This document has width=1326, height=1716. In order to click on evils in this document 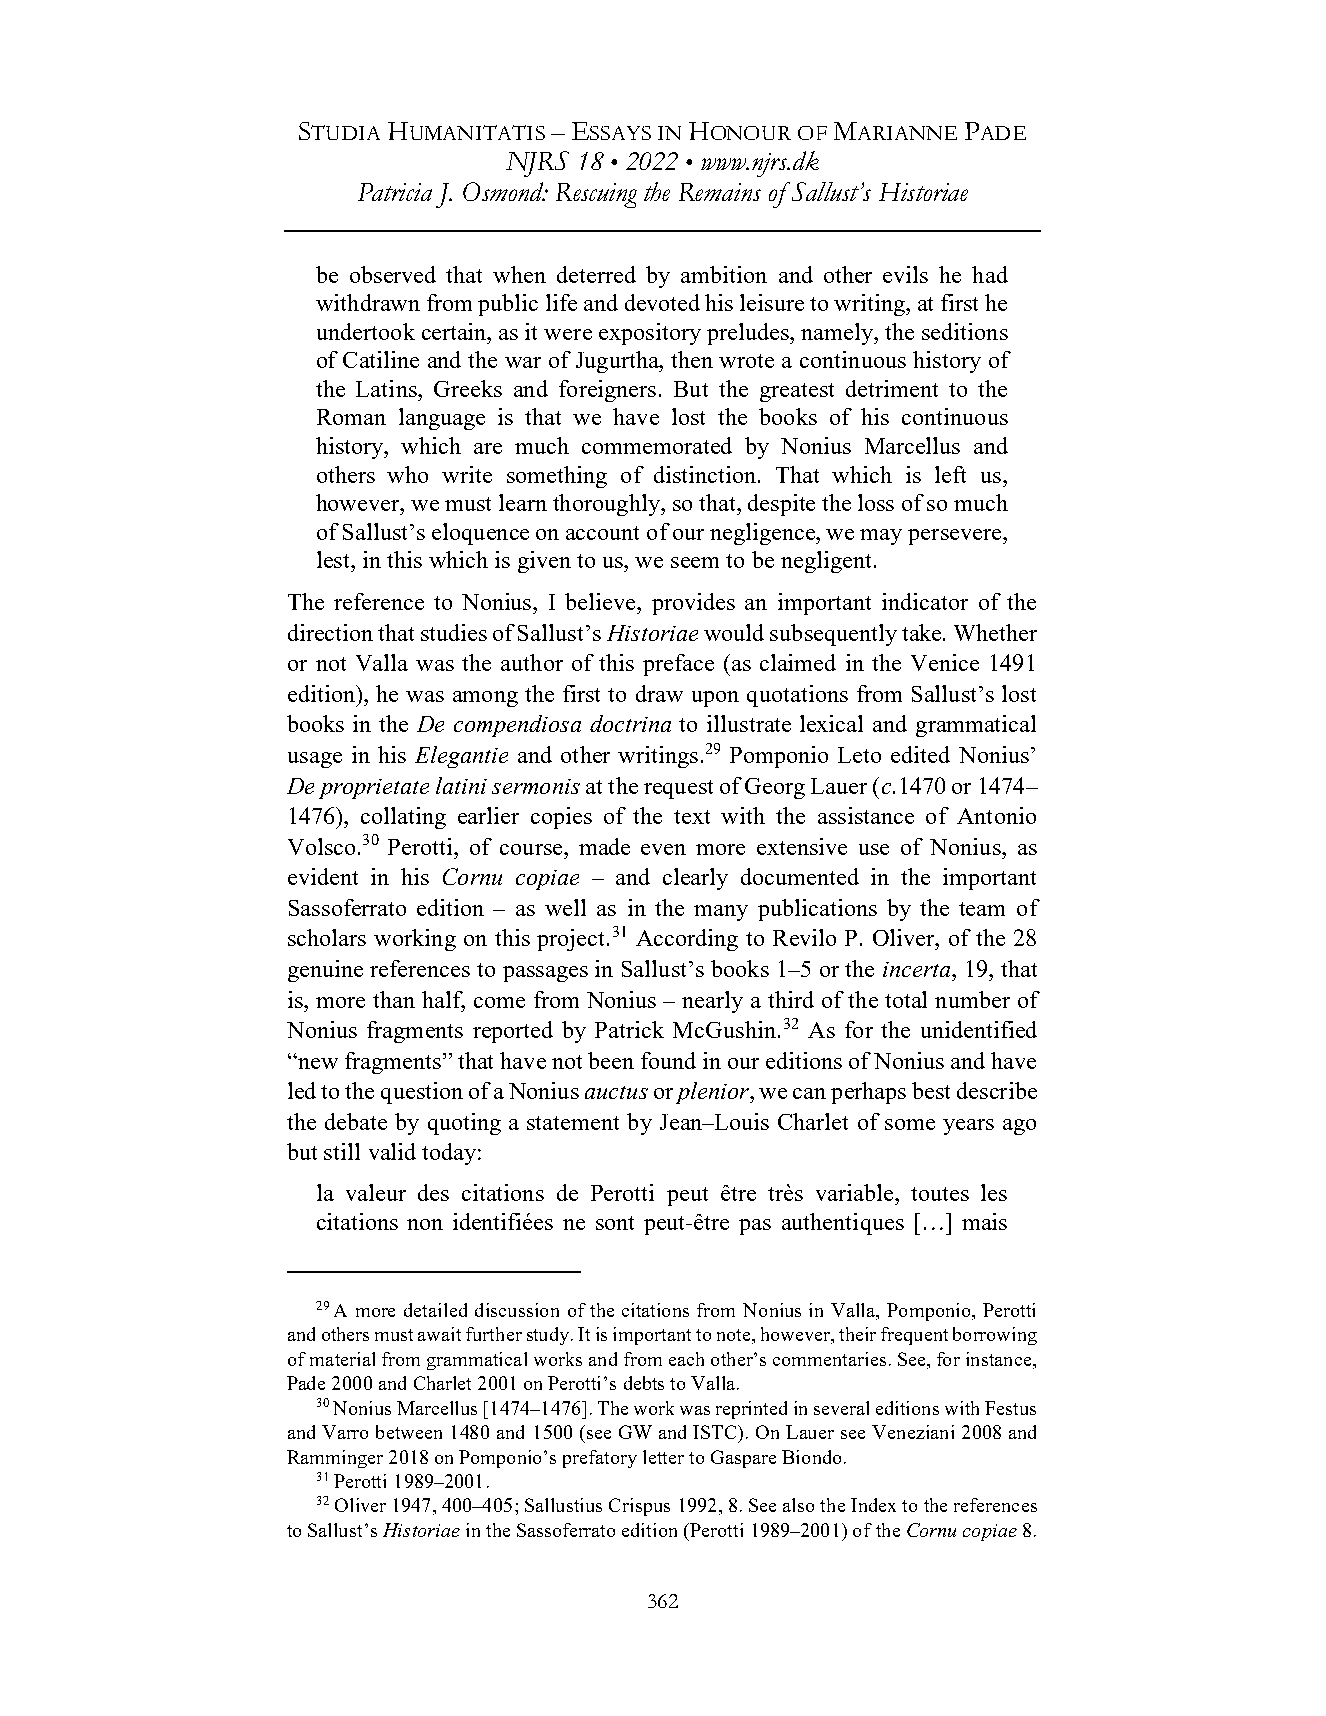, I will do `click(905, 274)`.
